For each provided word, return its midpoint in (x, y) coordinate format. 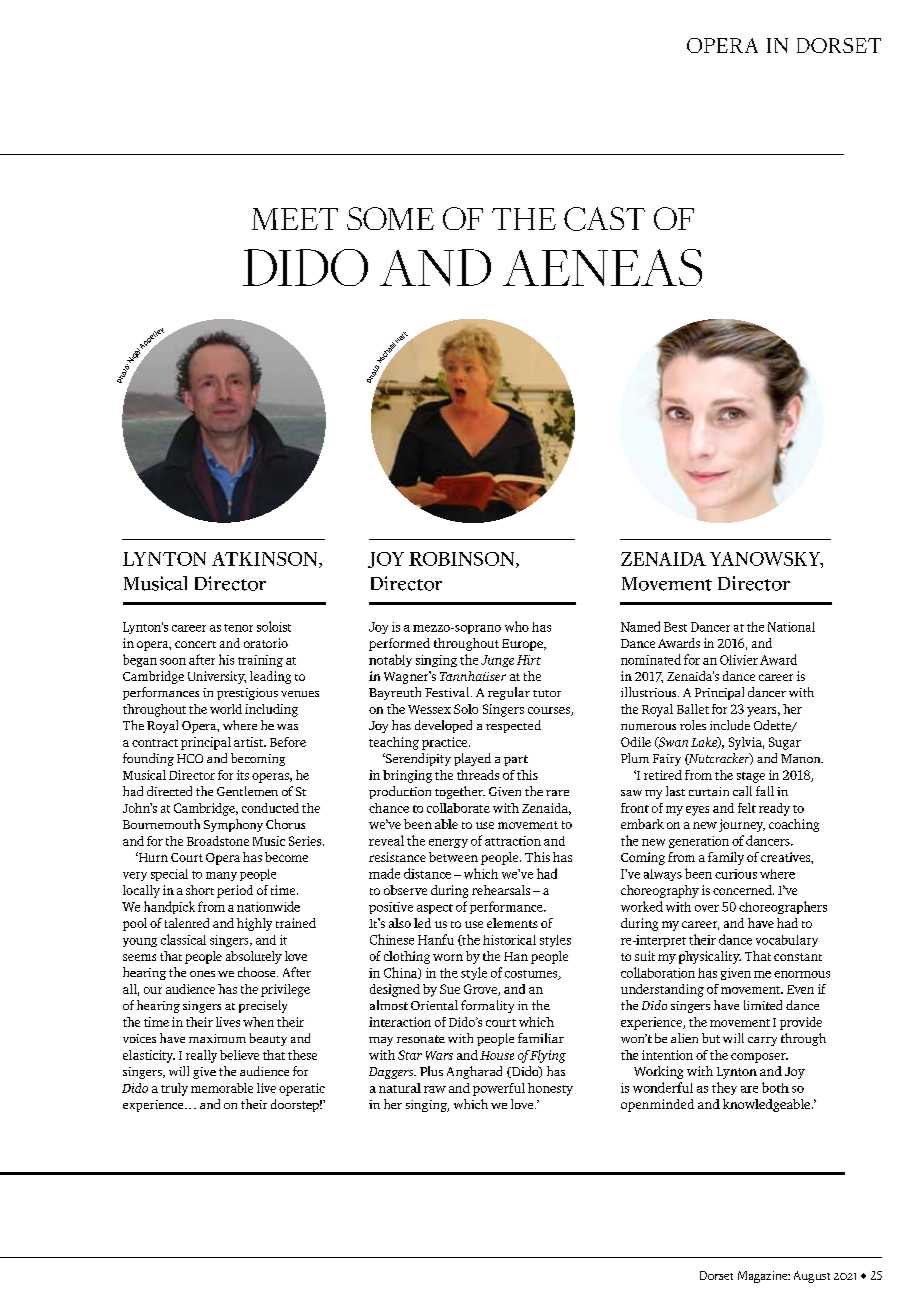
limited (763, 1005)
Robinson (463, 560)
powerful (499, 1089)
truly (174, 1089)
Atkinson (266, 560)
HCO (190, 758)
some (390, 218)
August (812, 1277)
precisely (263, 1006)
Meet (295, 219)
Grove (481, 990)
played (472, 759)
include (730, 725)
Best (675, 627)
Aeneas (602, 267)
